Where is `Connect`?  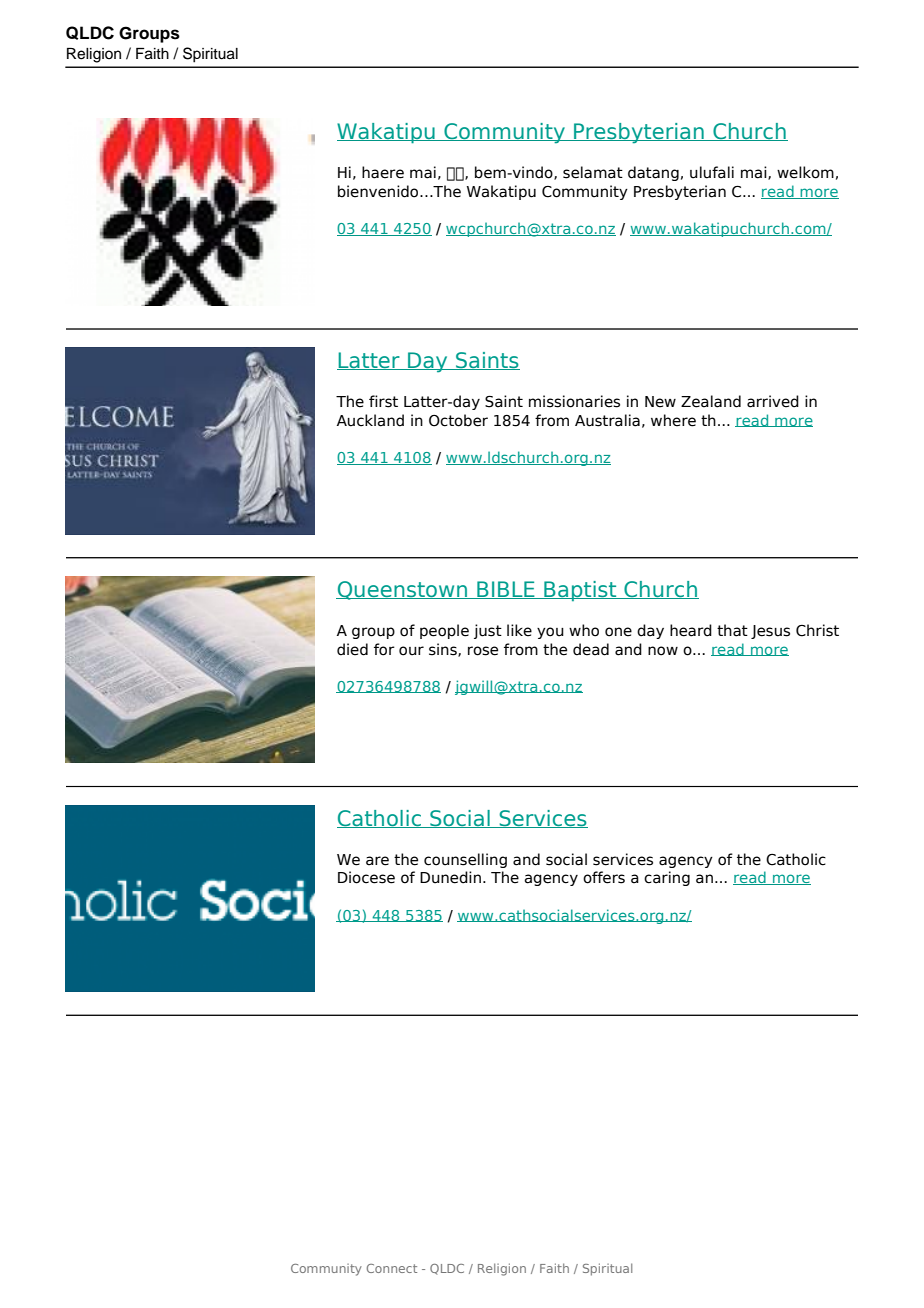 Connect is located at coordinates (392, 1268).
